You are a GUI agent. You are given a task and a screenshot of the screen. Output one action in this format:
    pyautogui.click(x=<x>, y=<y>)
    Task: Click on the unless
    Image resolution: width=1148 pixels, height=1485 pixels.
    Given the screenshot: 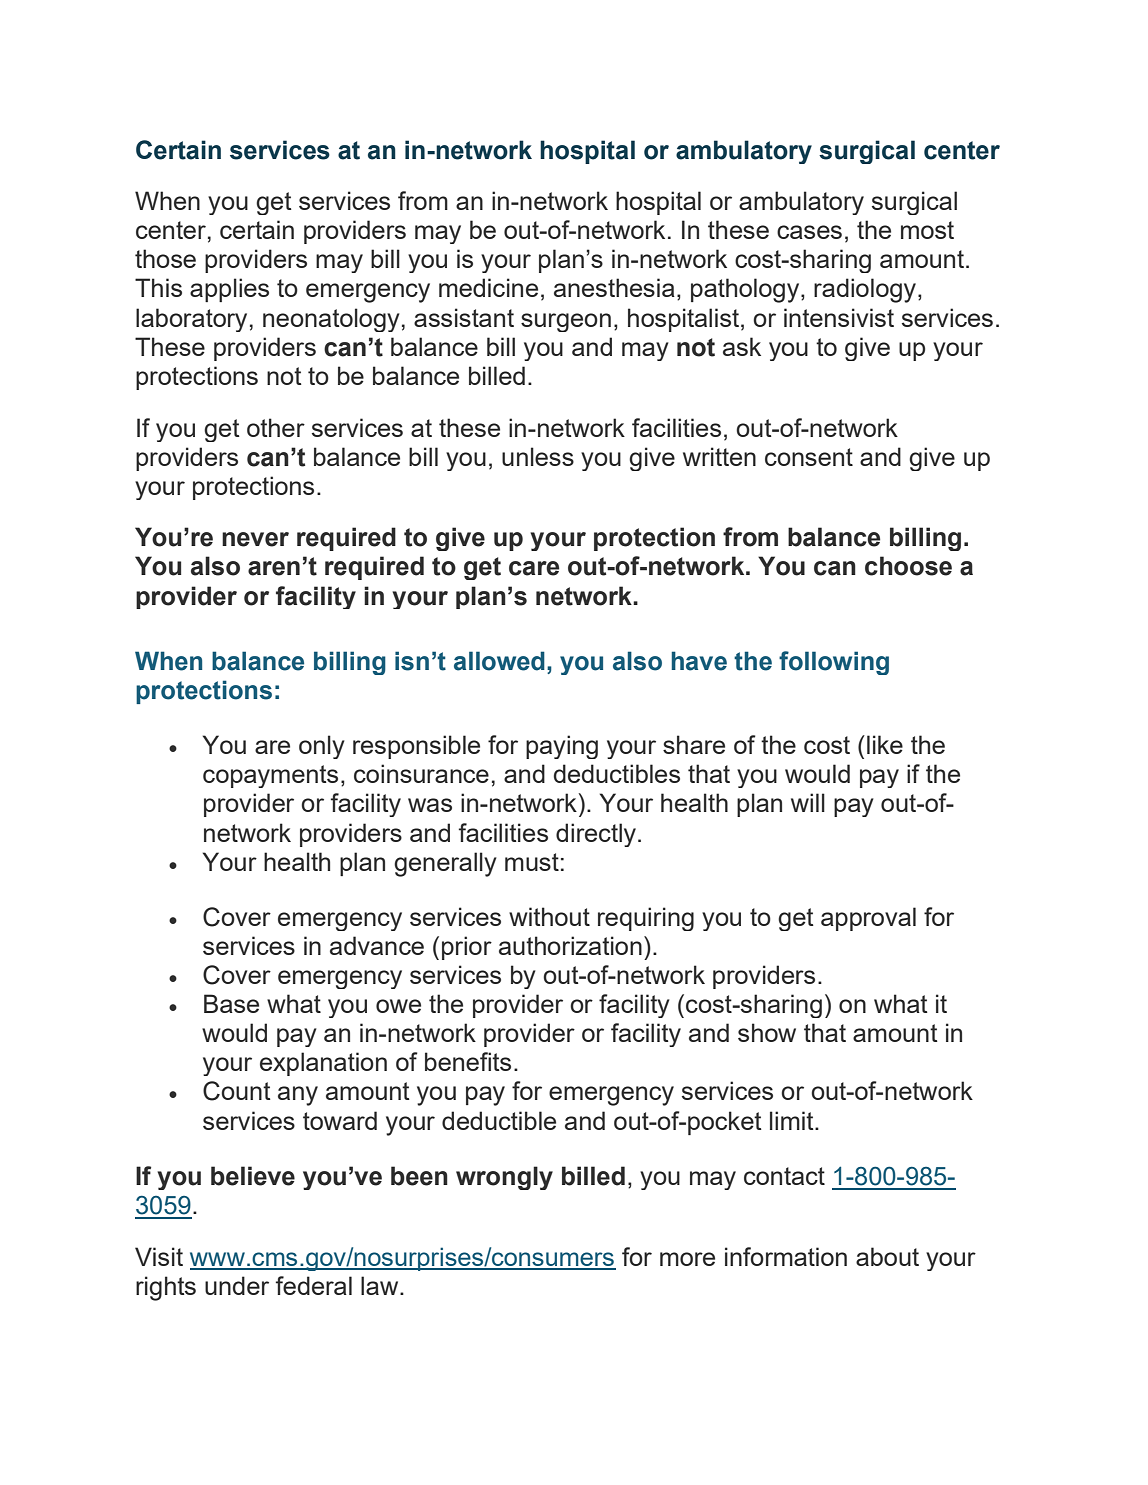 What is the action you would take?
    pyautogui.click(x=538, y=456)
